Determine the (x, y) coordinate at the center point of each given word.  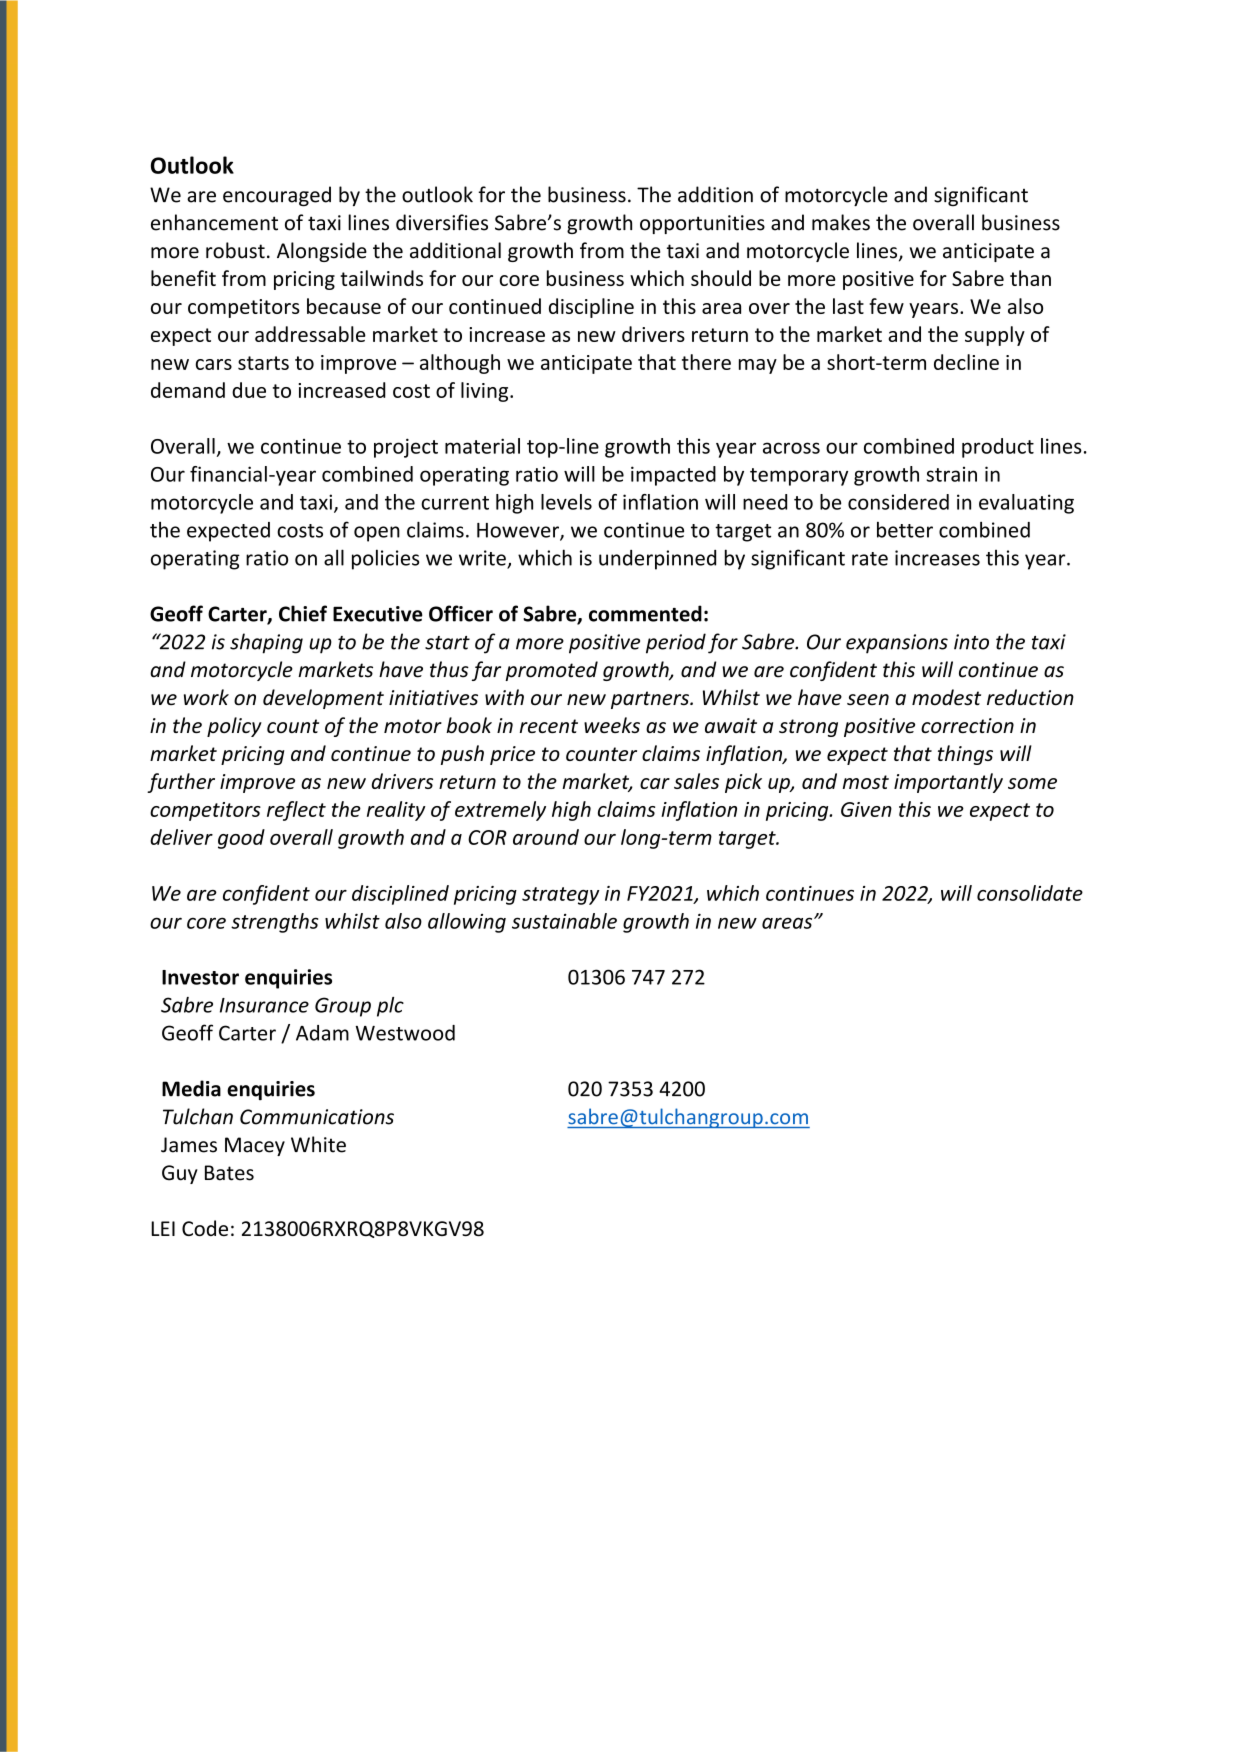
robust (235, 250)
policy (234, 727)
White (318, 1144)
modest (946, 697)
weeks (612, 725)
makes (841, 222)
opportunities (702, 224)
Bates (229, 1173)
